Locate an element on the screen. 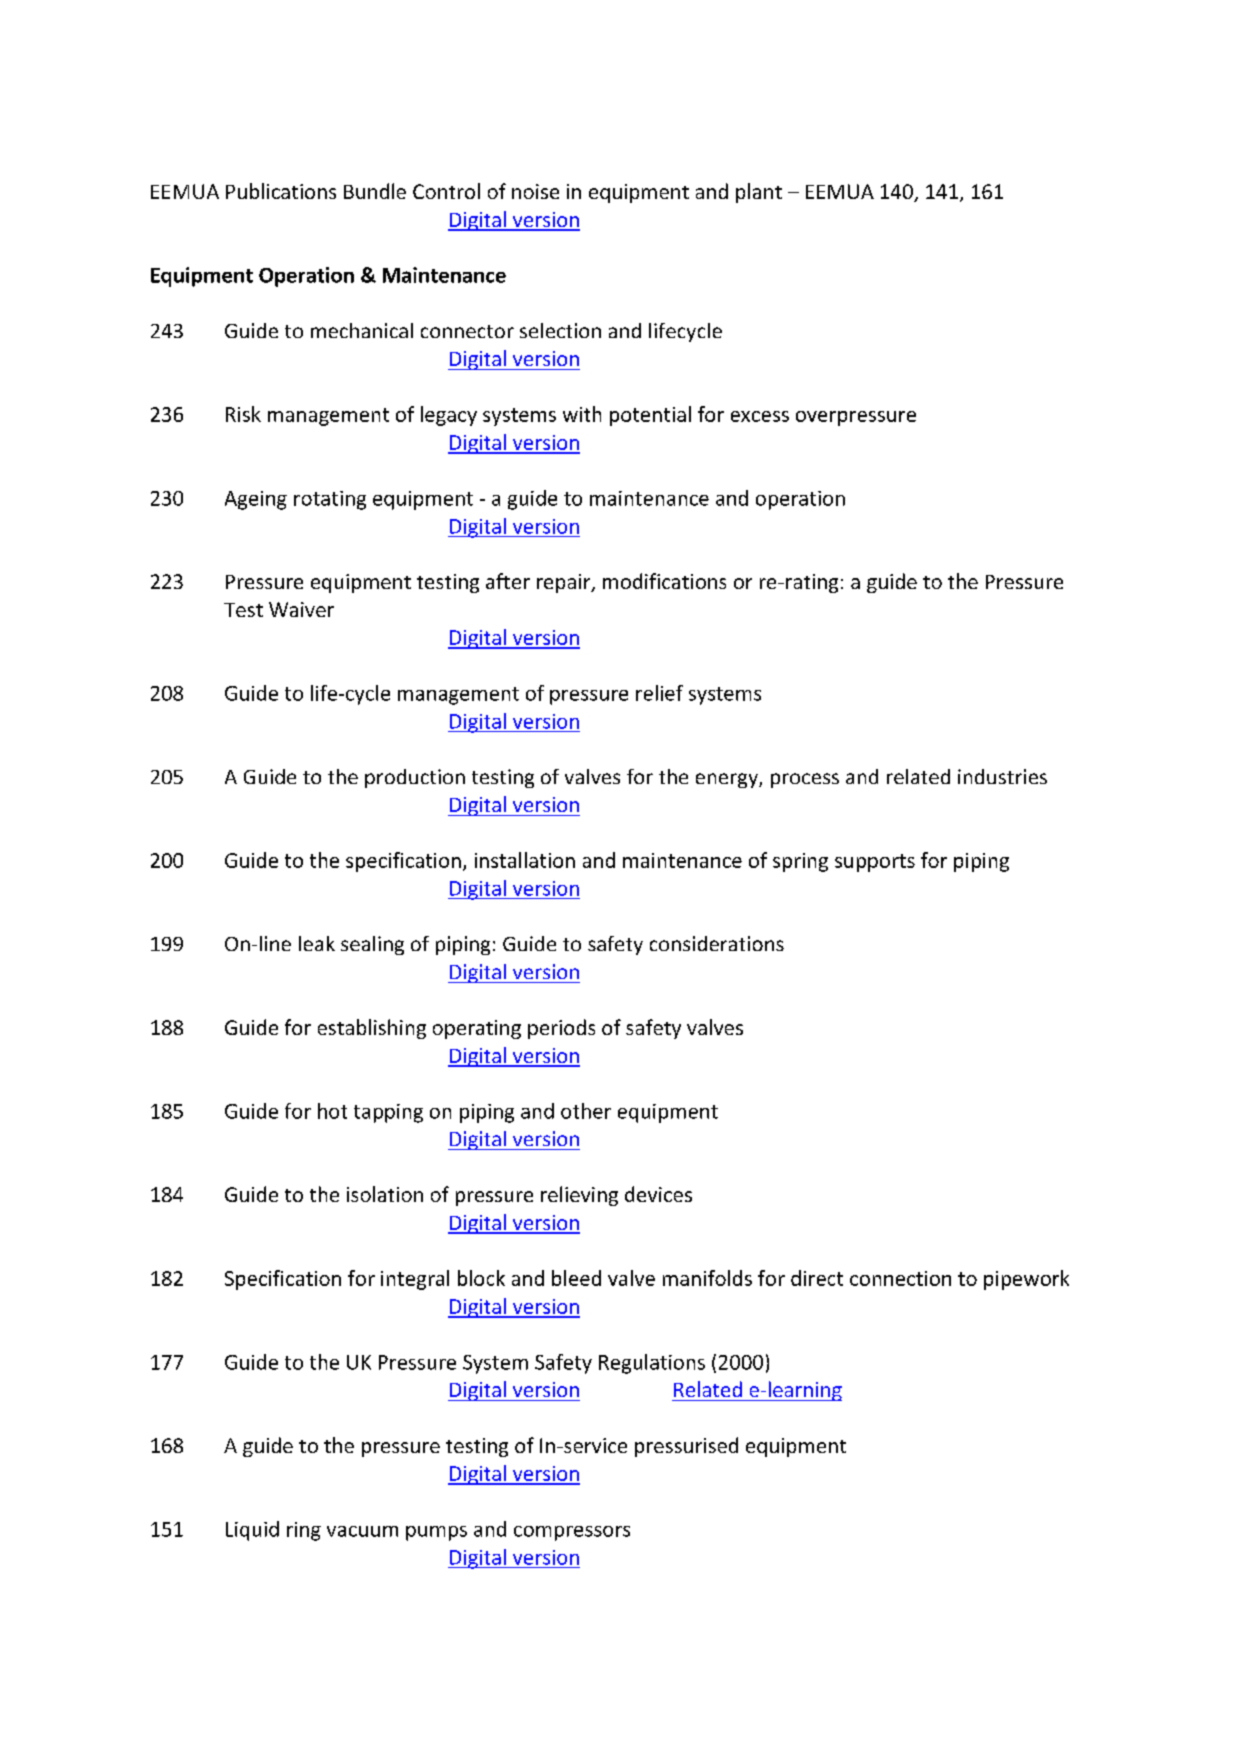 The image size is (1235, 1747). noise is located at coordinates (535, 191).
